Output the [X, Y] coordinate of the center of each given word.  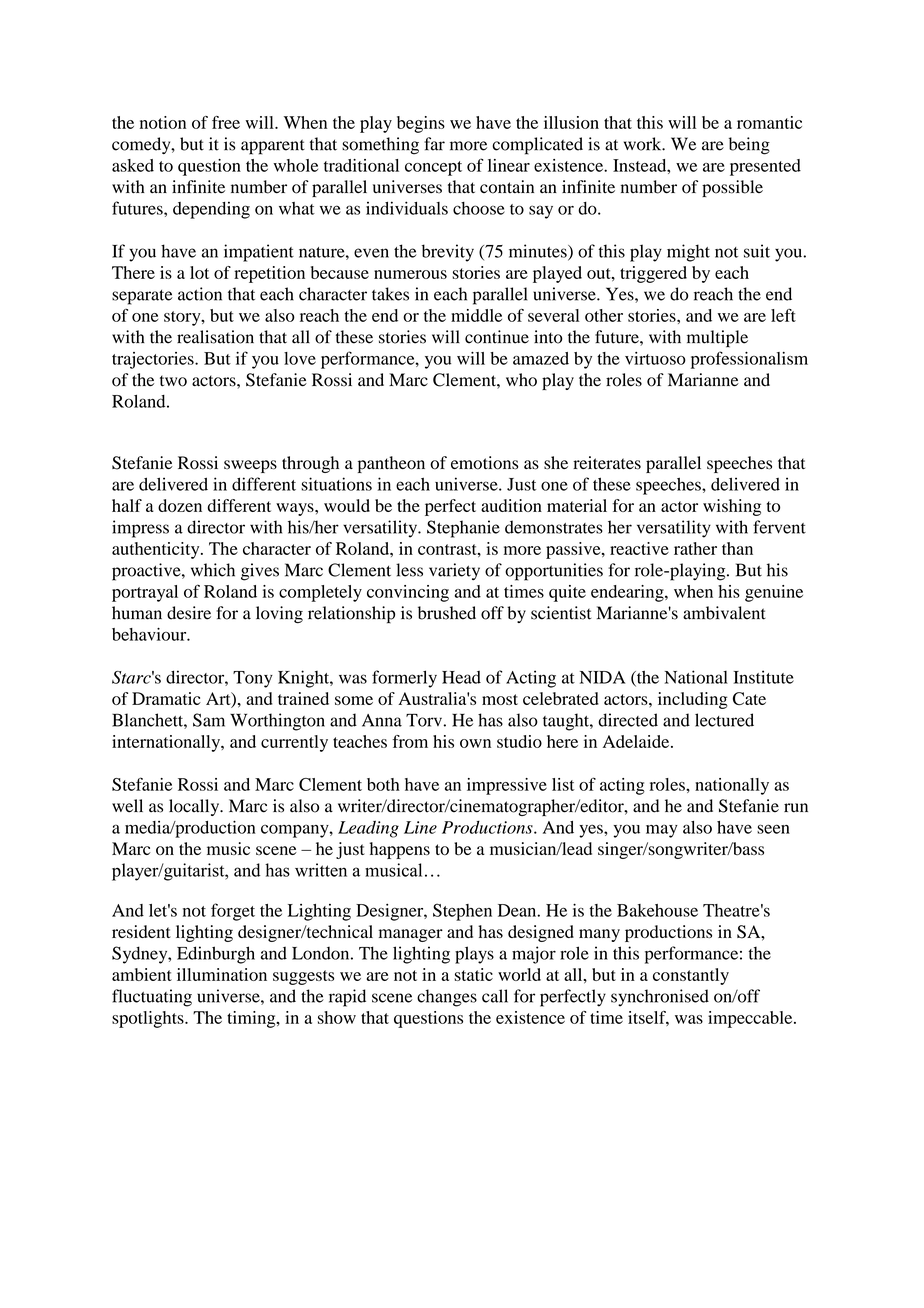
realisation [215, 337]
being [749, 146]
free [226, 122]
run [796, 808]
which [213, 570]
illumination [222, 974]
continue [497, 337]
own [475, 743]
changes [447, 998]
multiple [717, 339]
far [434, 144]
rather [695, 548]
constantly [691, 976]
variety [454, 571]
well [127, 806]
